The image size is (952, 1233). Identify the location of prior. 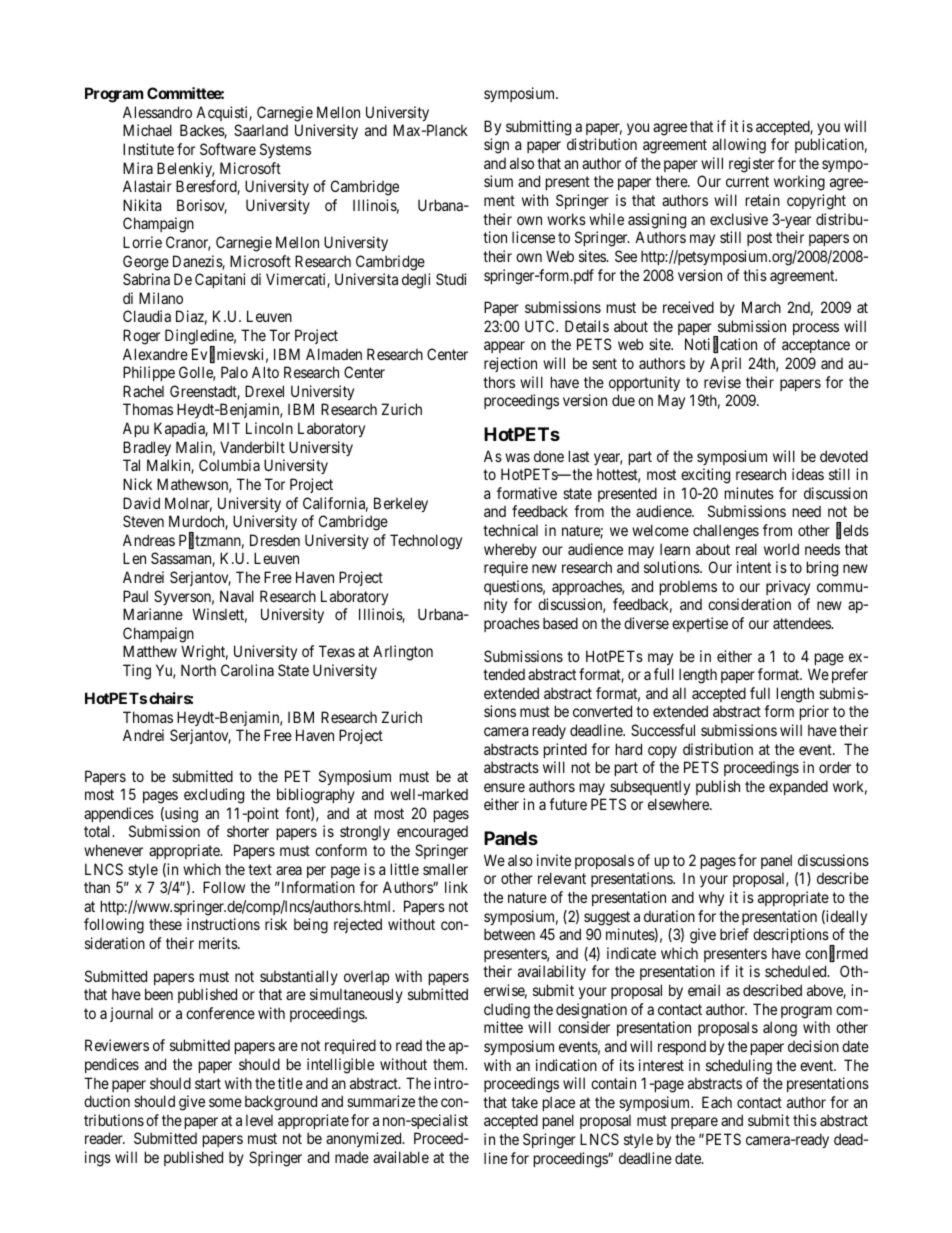
(814, 712).
